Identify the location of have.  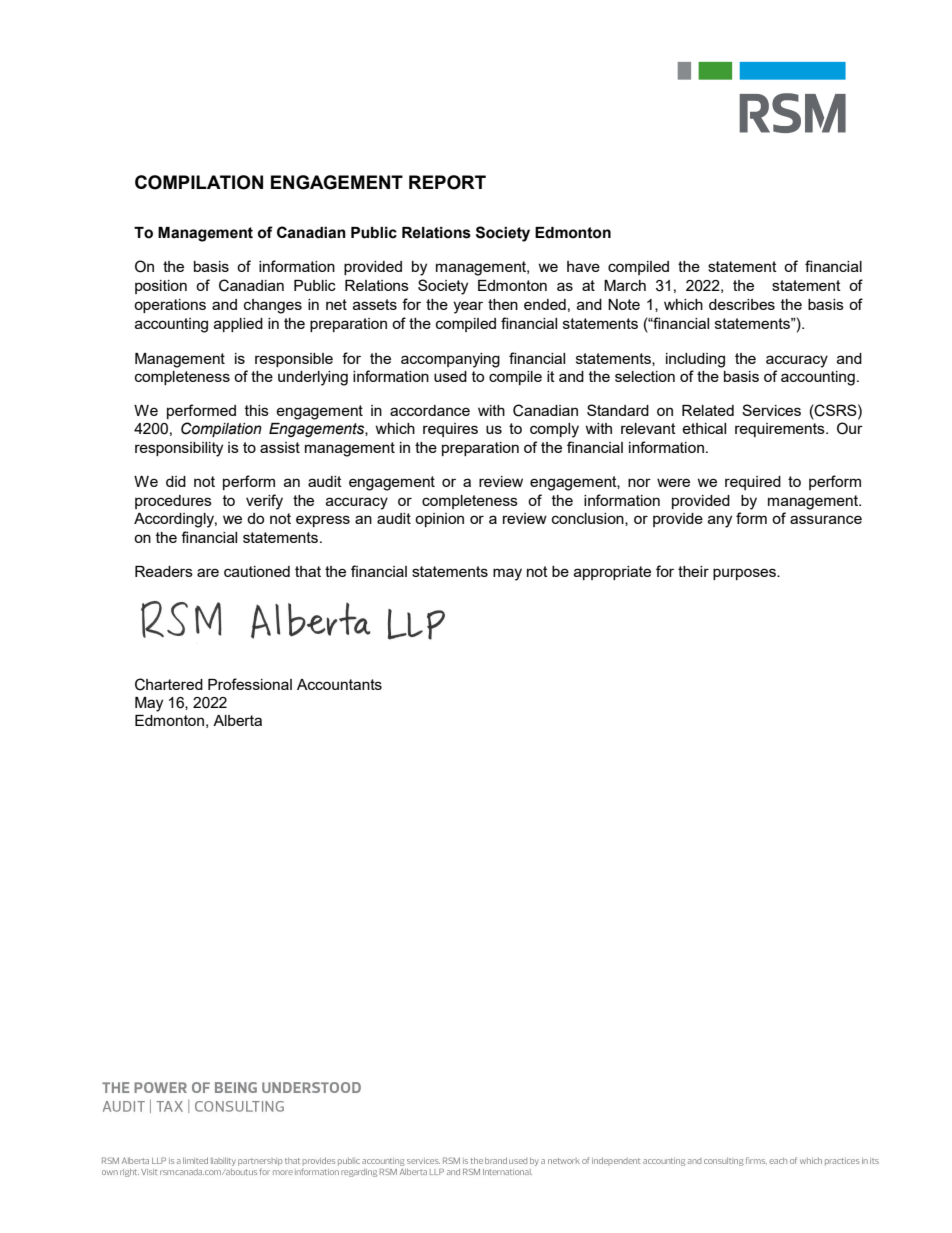
(583, 266).
